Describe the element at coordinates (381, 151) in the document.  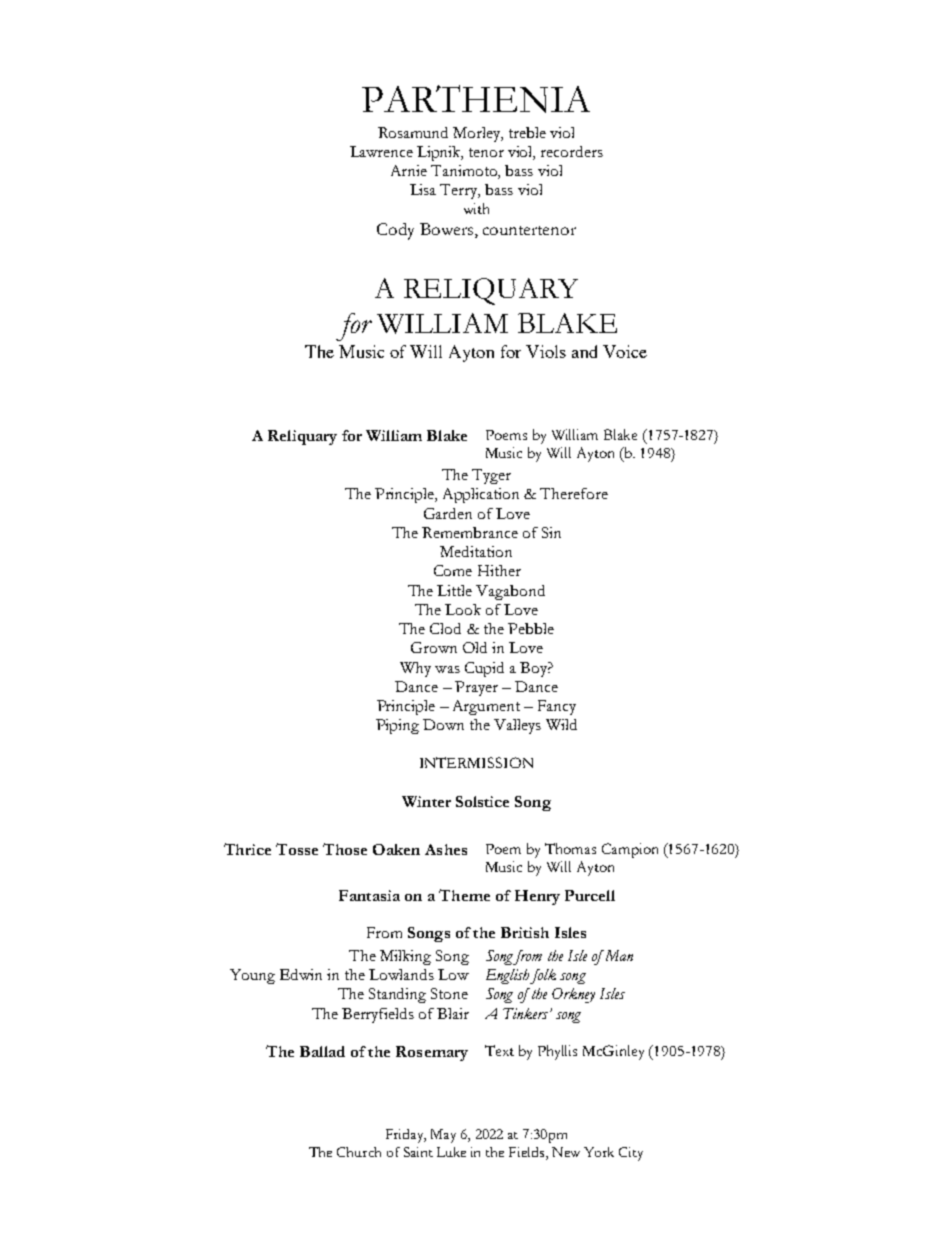
I see `Lawrence` at that location.
